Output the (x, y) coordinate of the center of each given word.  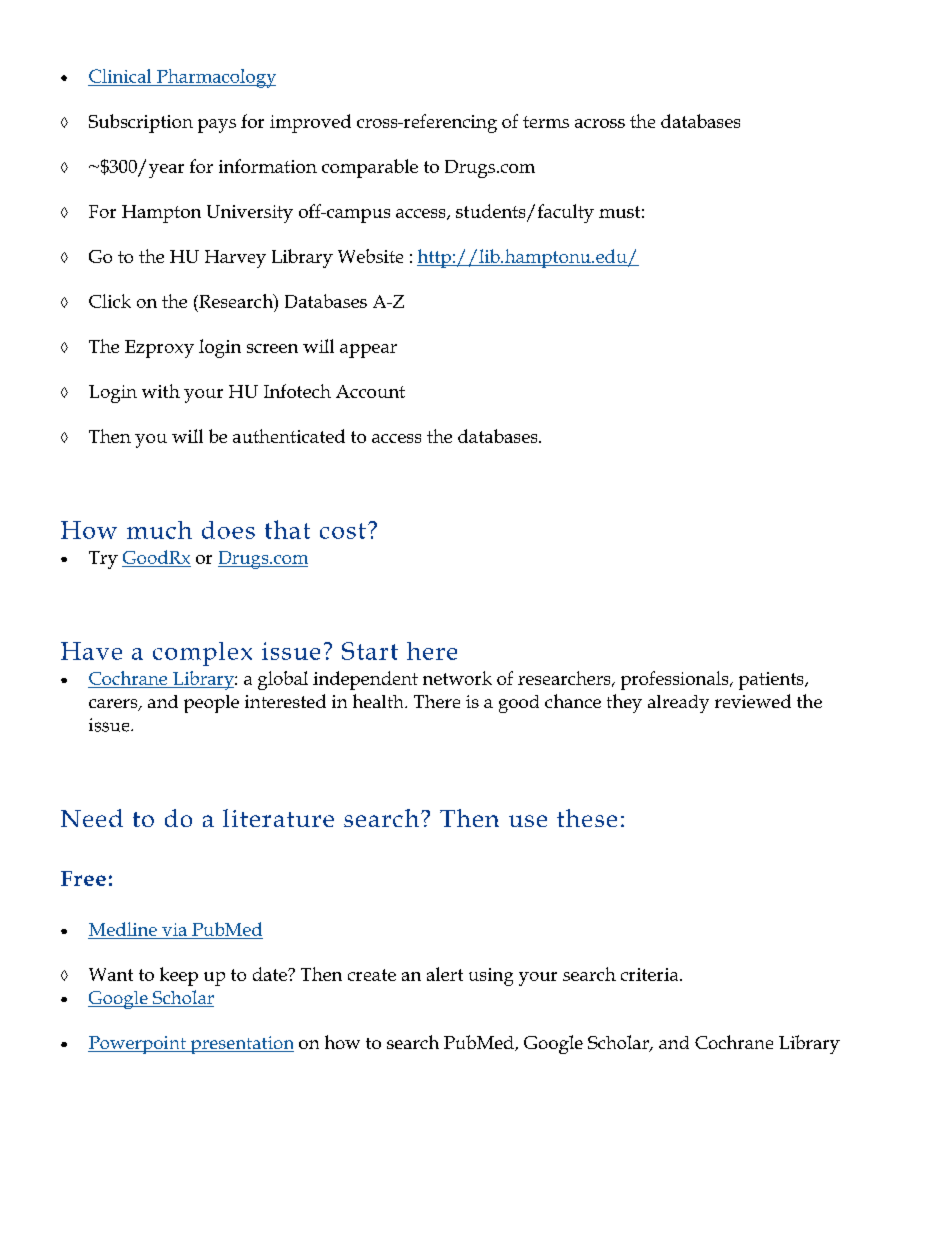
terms (546, 122)
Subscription (141, 123)
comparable (370, 168)
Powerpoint (138, 1045)
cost (343, 531)
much (159, 530)
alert (445, 974)
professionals (676, 680)
